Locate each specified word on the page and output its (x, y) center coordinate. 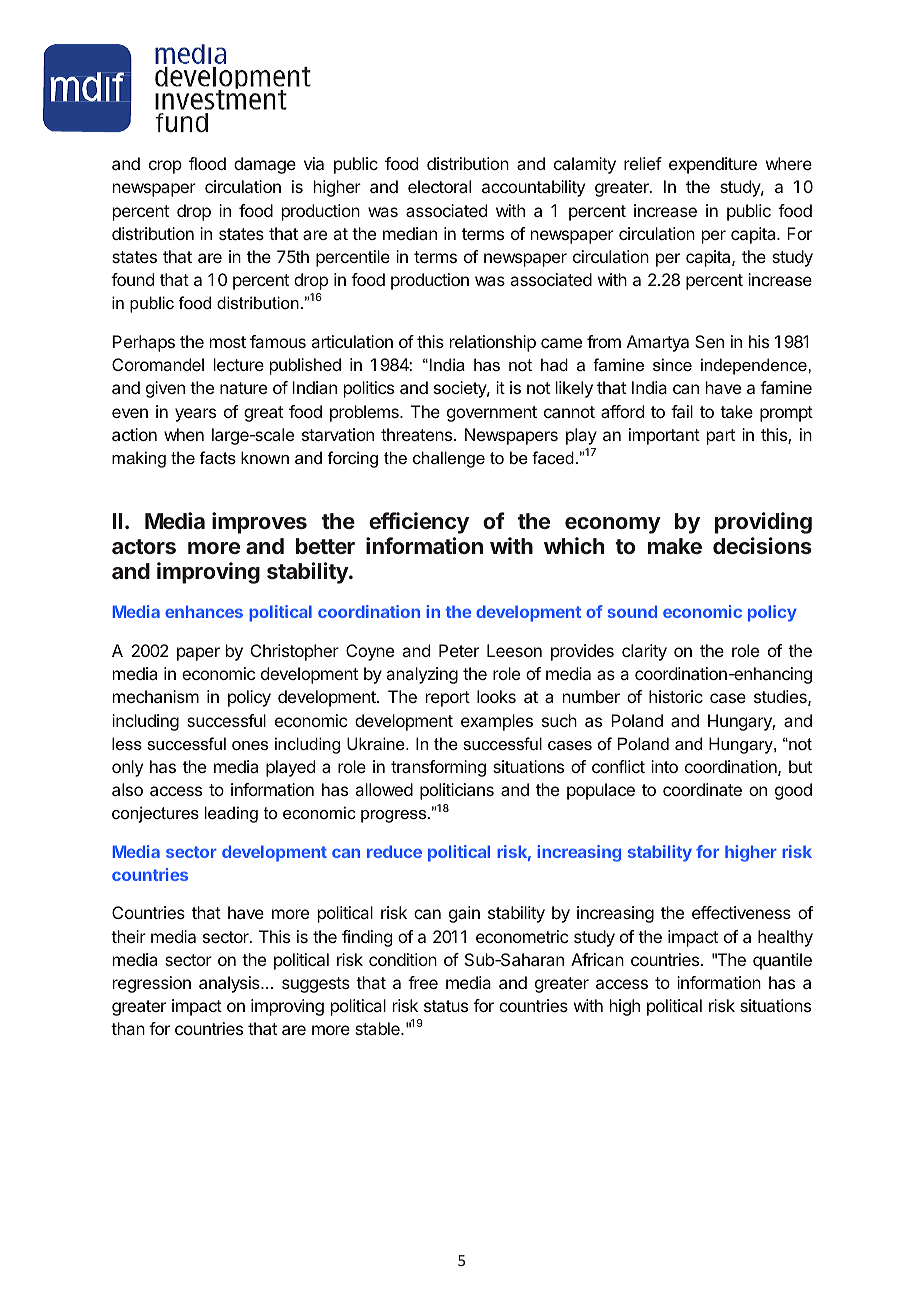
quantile (782, 961)
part (721, 437)
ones (250, 745)
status (446, 1006)
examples (497, 722)
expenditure (713, 165)
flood (207, 163)
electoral (439, 186)
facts (218, 457)
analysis (230, 984)
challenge (449, 459)
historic (676, 696)
